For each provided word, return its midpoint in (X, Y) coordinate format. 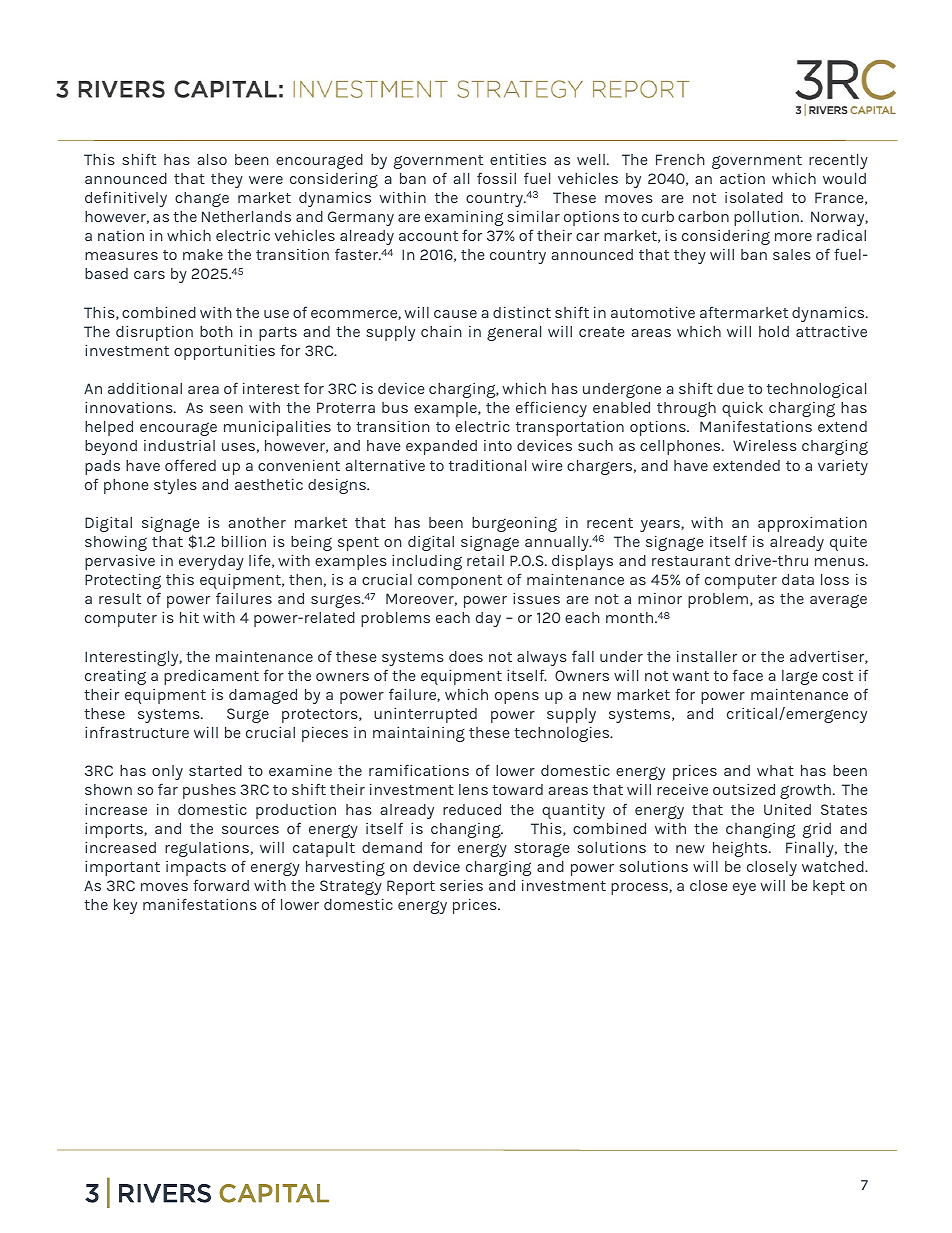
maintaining (419, 734)
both (216, 331)
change (202, 199)
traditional (487, 465)
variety (843, 467)
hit (189, 617)
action (742, 178)
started (215, 770)
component (460, 582)
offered (190, 465)
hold (774, 331)
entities (518, 159)
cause (455, 314)
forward (221, 885)
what (775, 770)
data (798, 579)
